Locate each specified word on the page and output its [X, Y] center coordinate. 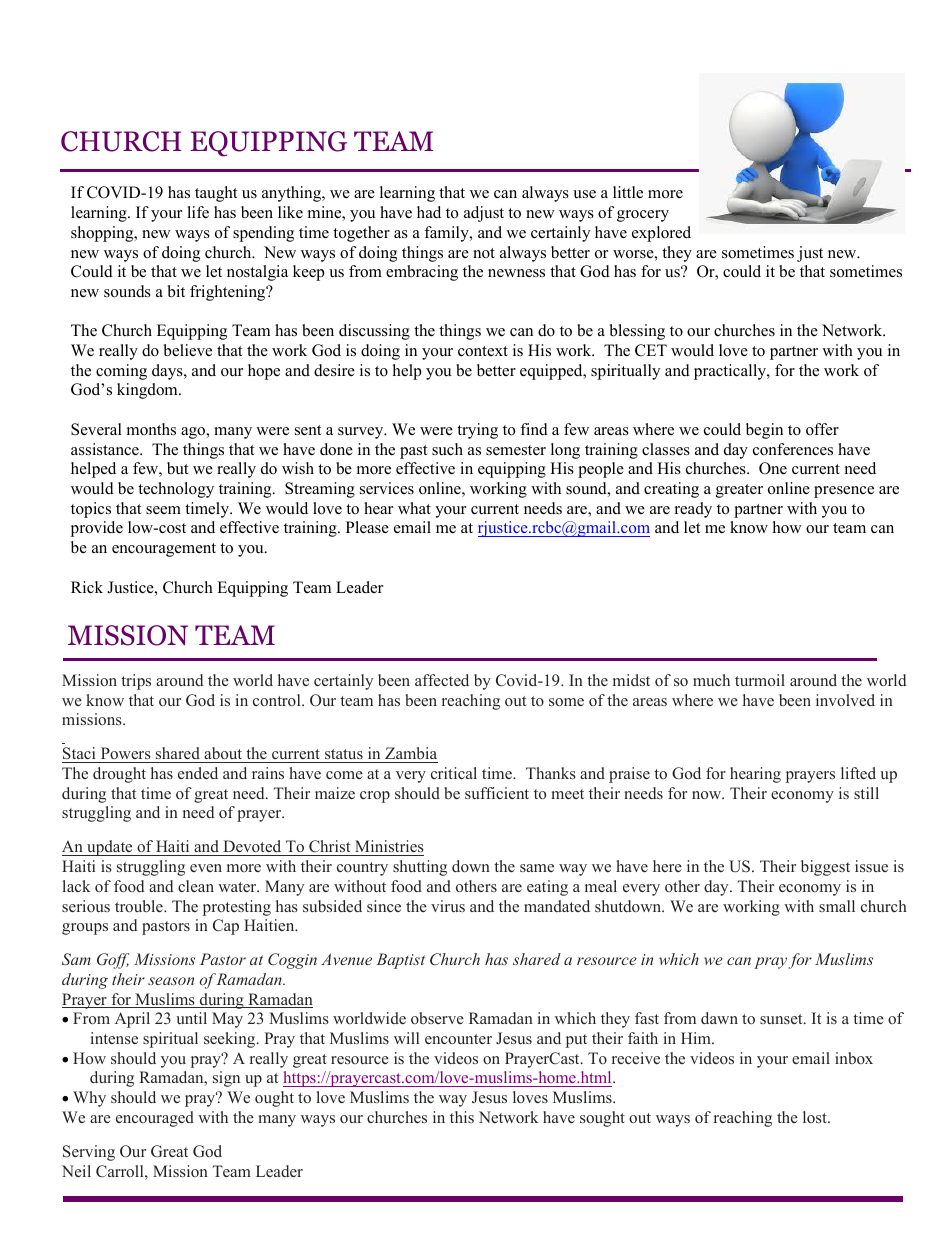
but [177, 468]
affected [442, 680]
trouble [140, 906]
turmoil [760, 680]
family [447, 234]
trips [136, 682]
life [198, 212]
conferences [793, 449]
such [447, 449]
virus [448, 906]
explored [661, 234]
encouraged [155, 1119]
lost [816, 1117]
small [837, 906]
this [462, 1117]
